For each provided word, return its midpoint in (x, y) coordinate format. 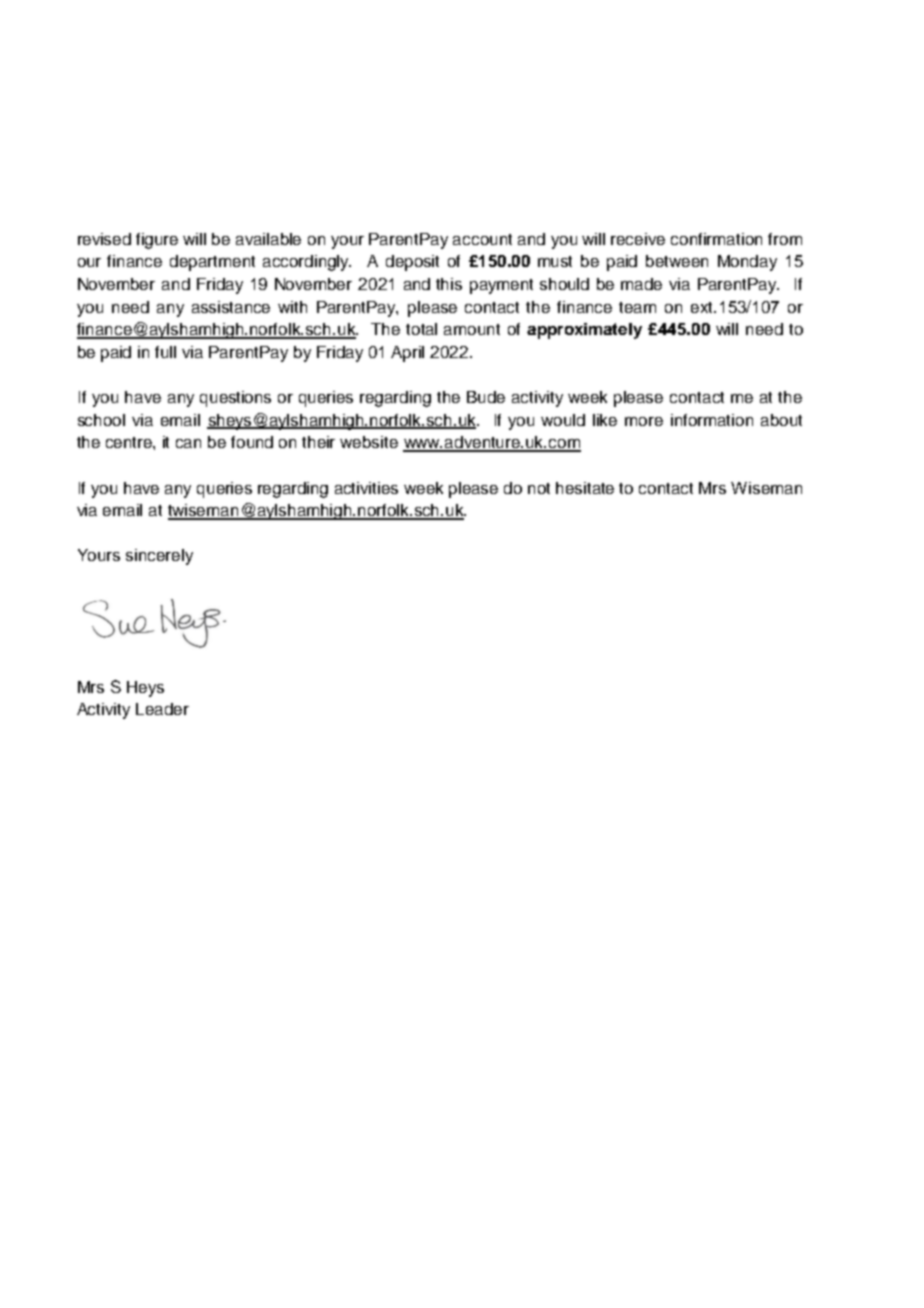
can (188, 443)
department (212, 263)
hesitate (585, 488)
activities (366, 488)
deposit (412, 263)
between (677, 261)
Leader (162, 709)
